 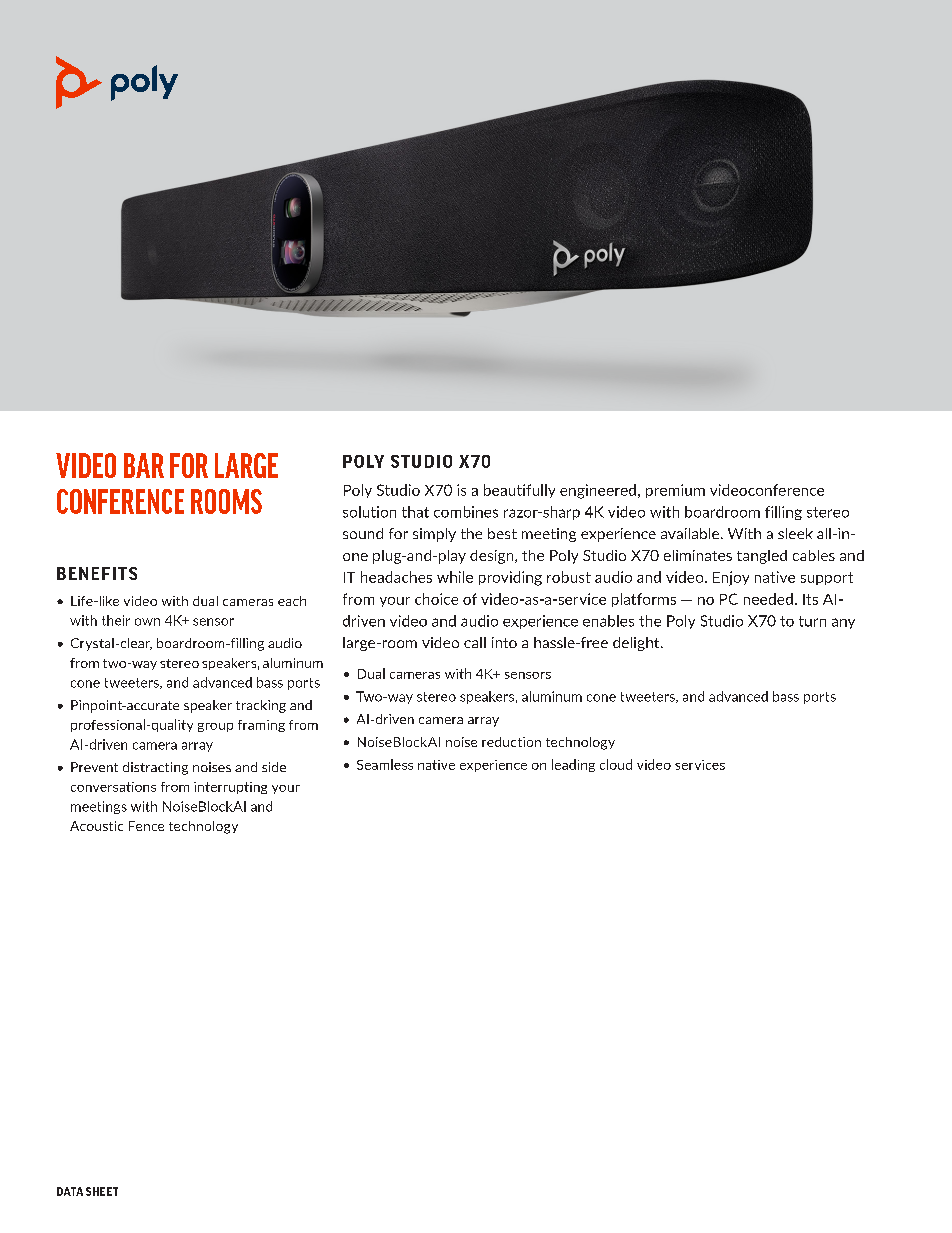 What do you see at coordinates (146, 826) in the screenshot?
I see `Fence` at bounding box center [146, 826].
